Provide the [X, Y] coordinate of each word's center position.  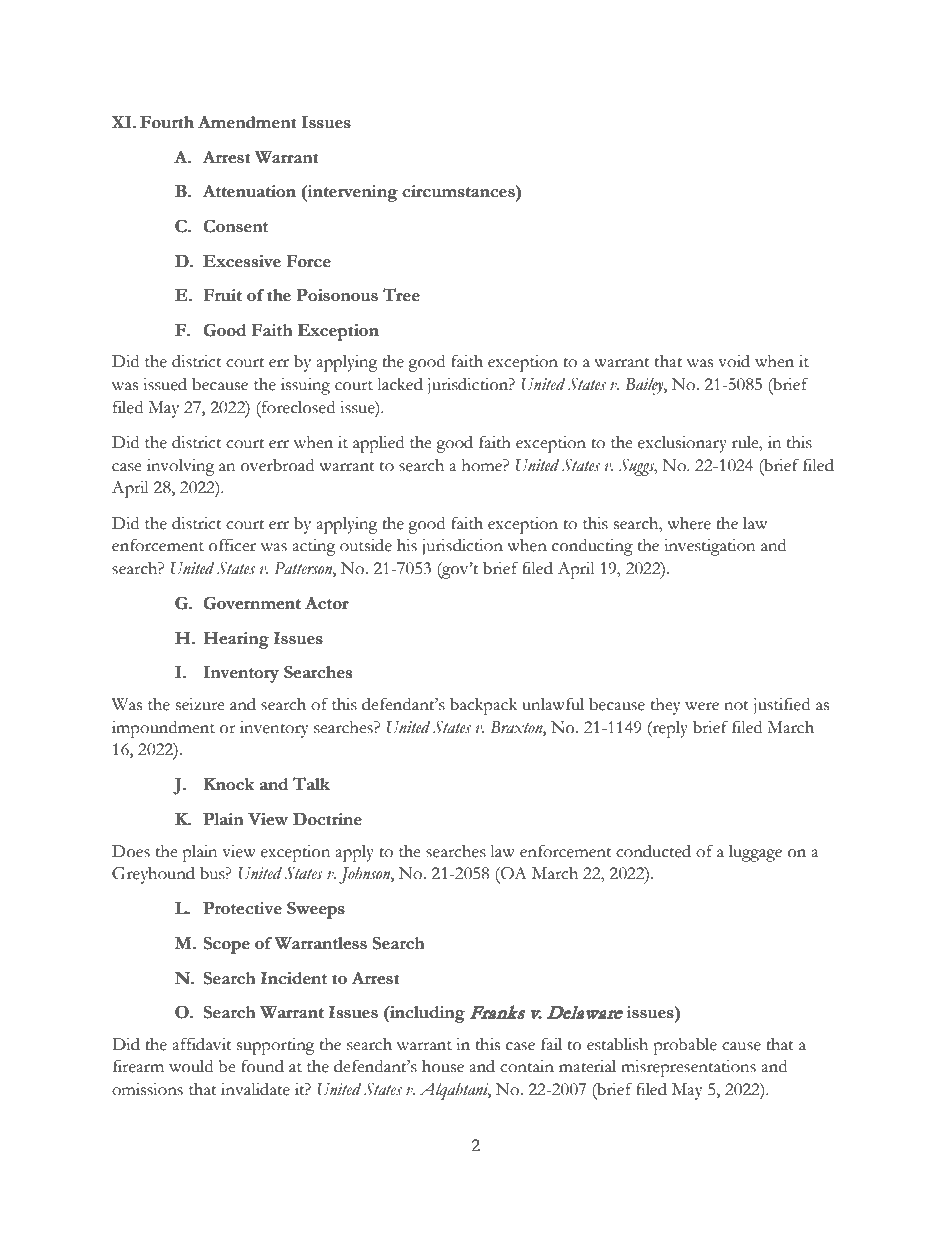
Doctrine [327, 819]
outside [366, 545]
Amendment [247, 122]
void [734, 361]
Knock [229, 784]
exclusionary [682, 444]
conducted [653, 851]
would [191, 1066]
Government [252, 603]
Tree [401, 295]
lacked [400, 384]
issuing [305, 386]
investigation [709, 547]
